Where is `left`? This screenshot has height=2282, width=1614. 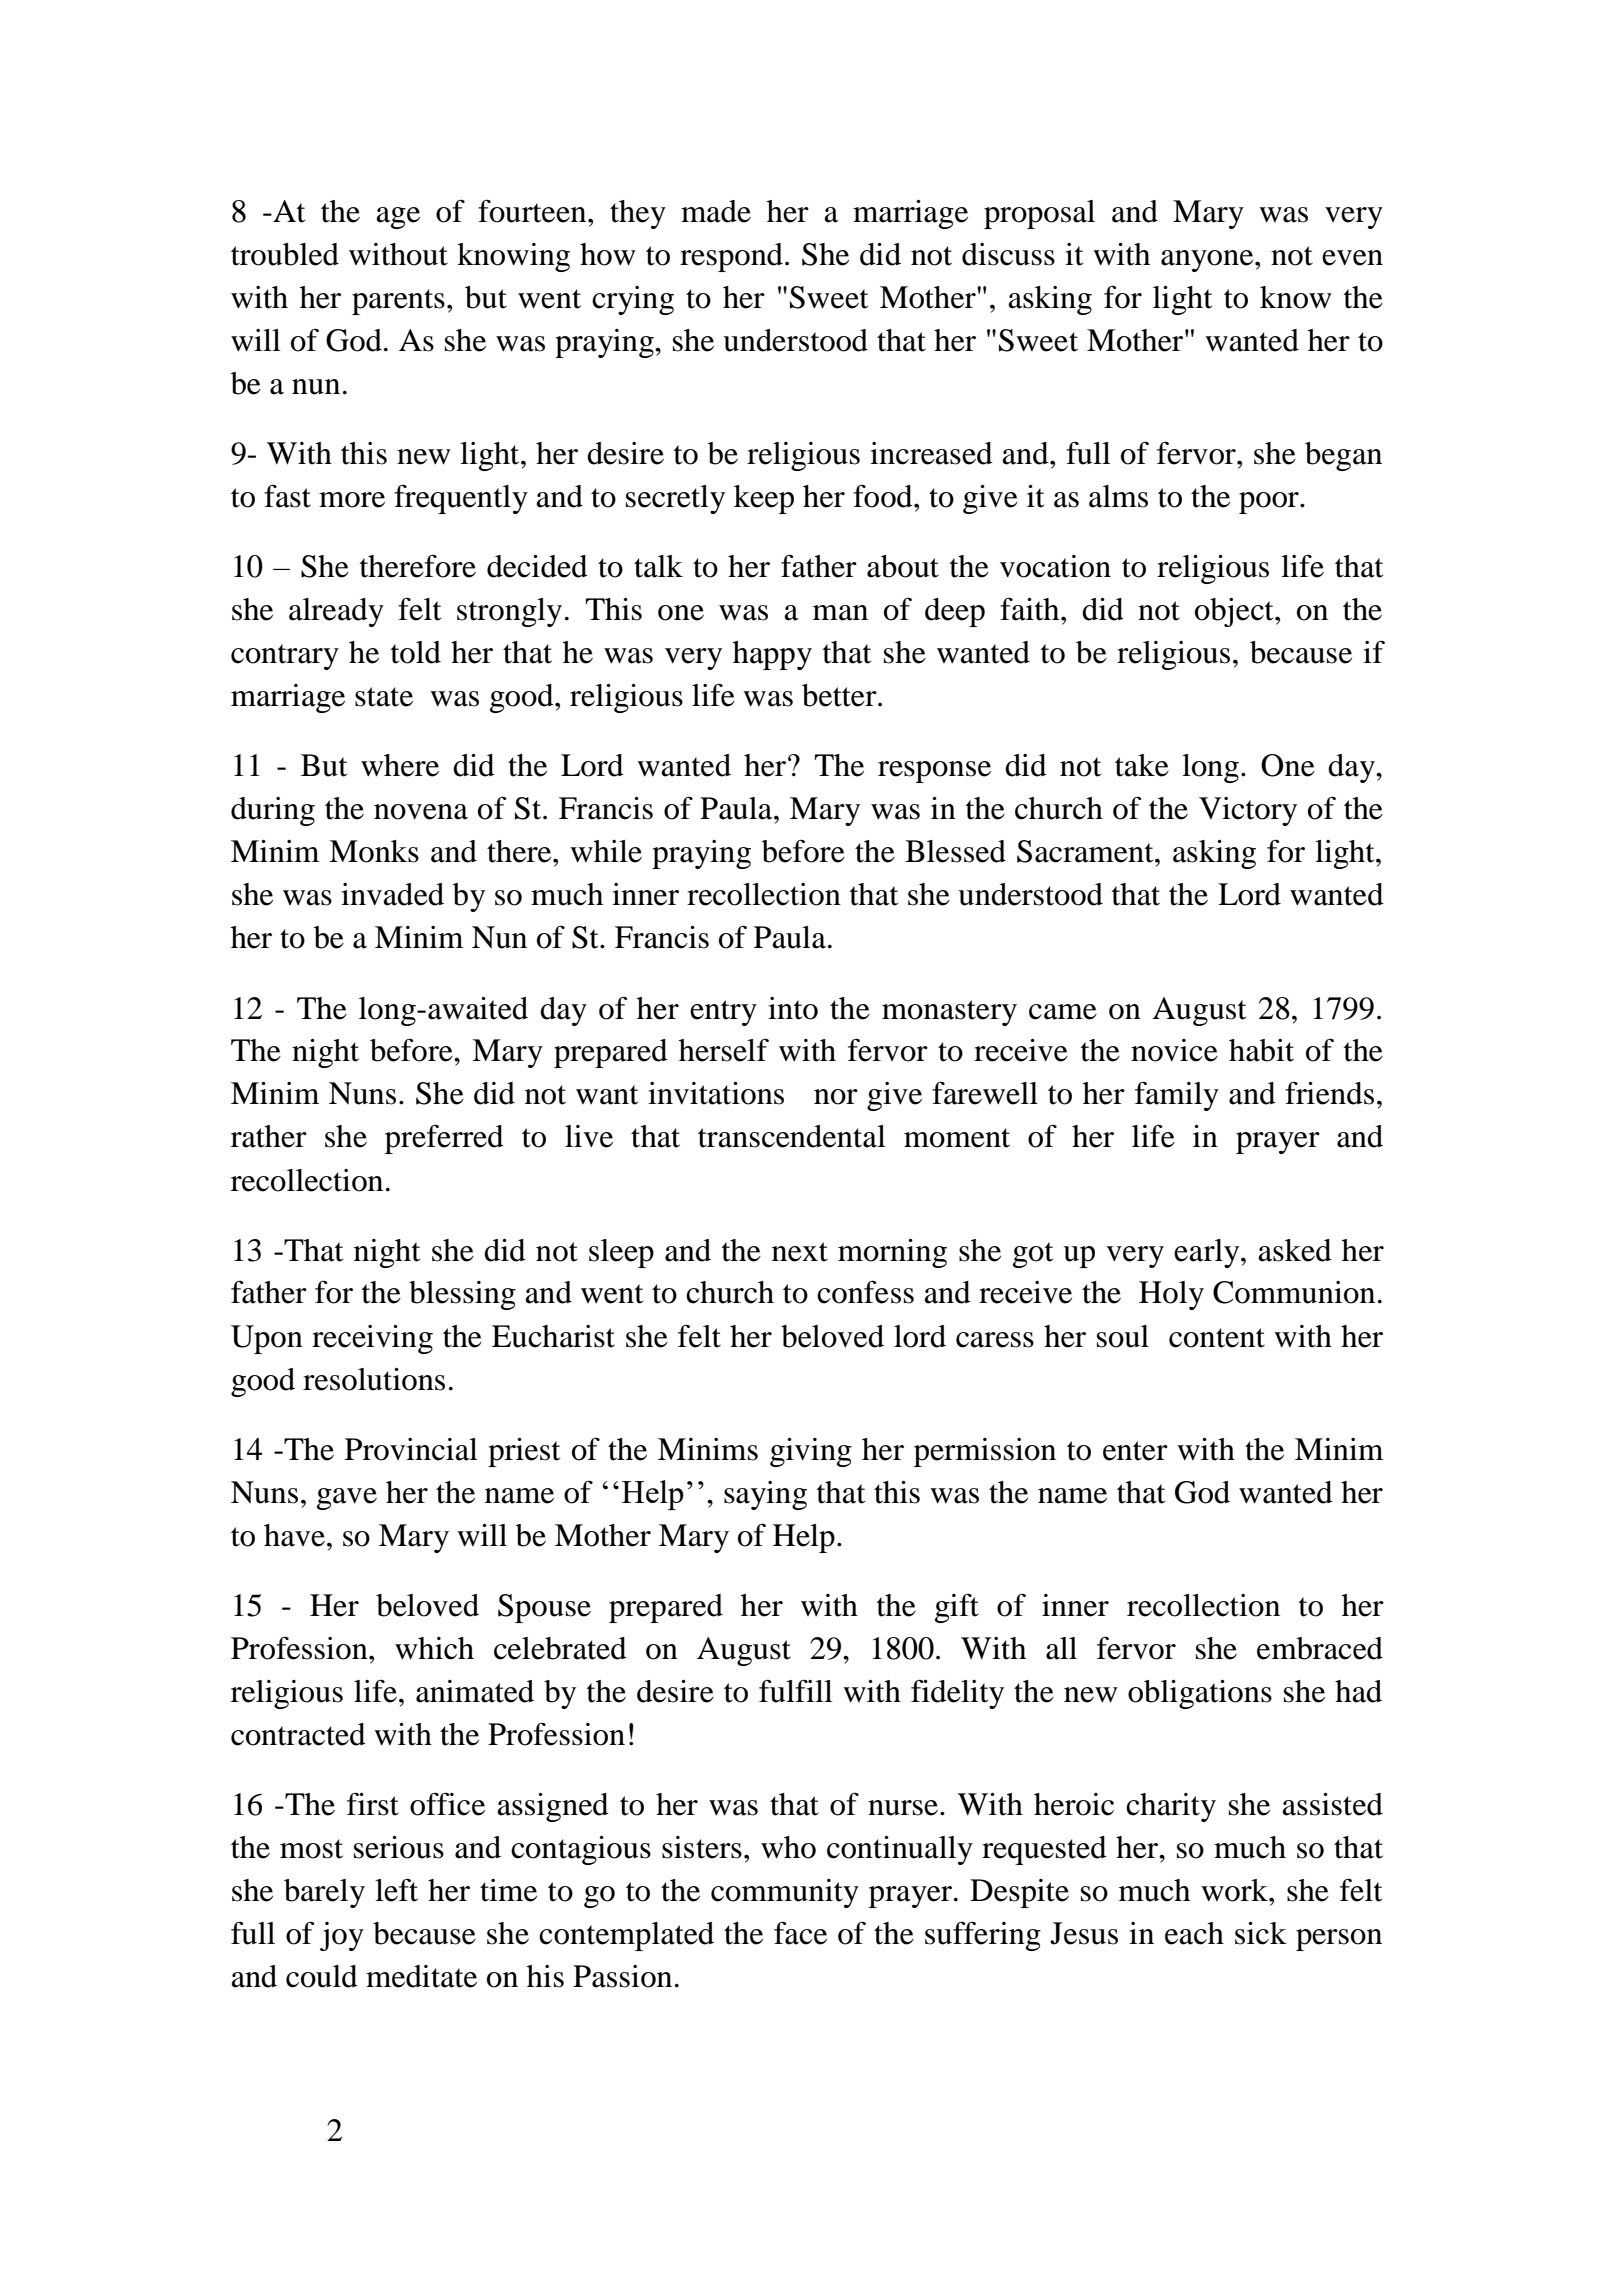
left is located at coordinates (396, 1890).
